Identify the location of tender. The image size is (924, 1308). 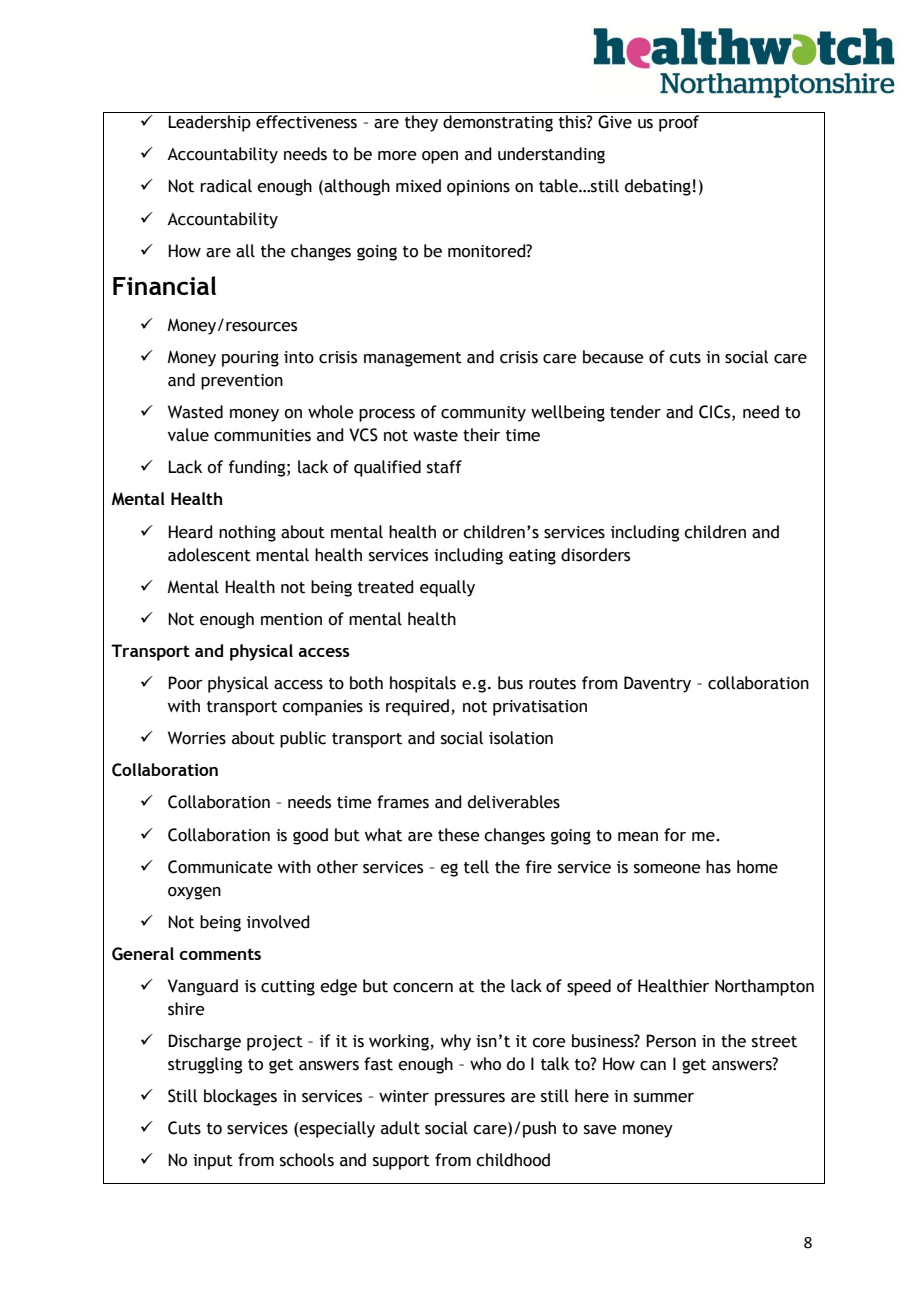
(635, 412).
